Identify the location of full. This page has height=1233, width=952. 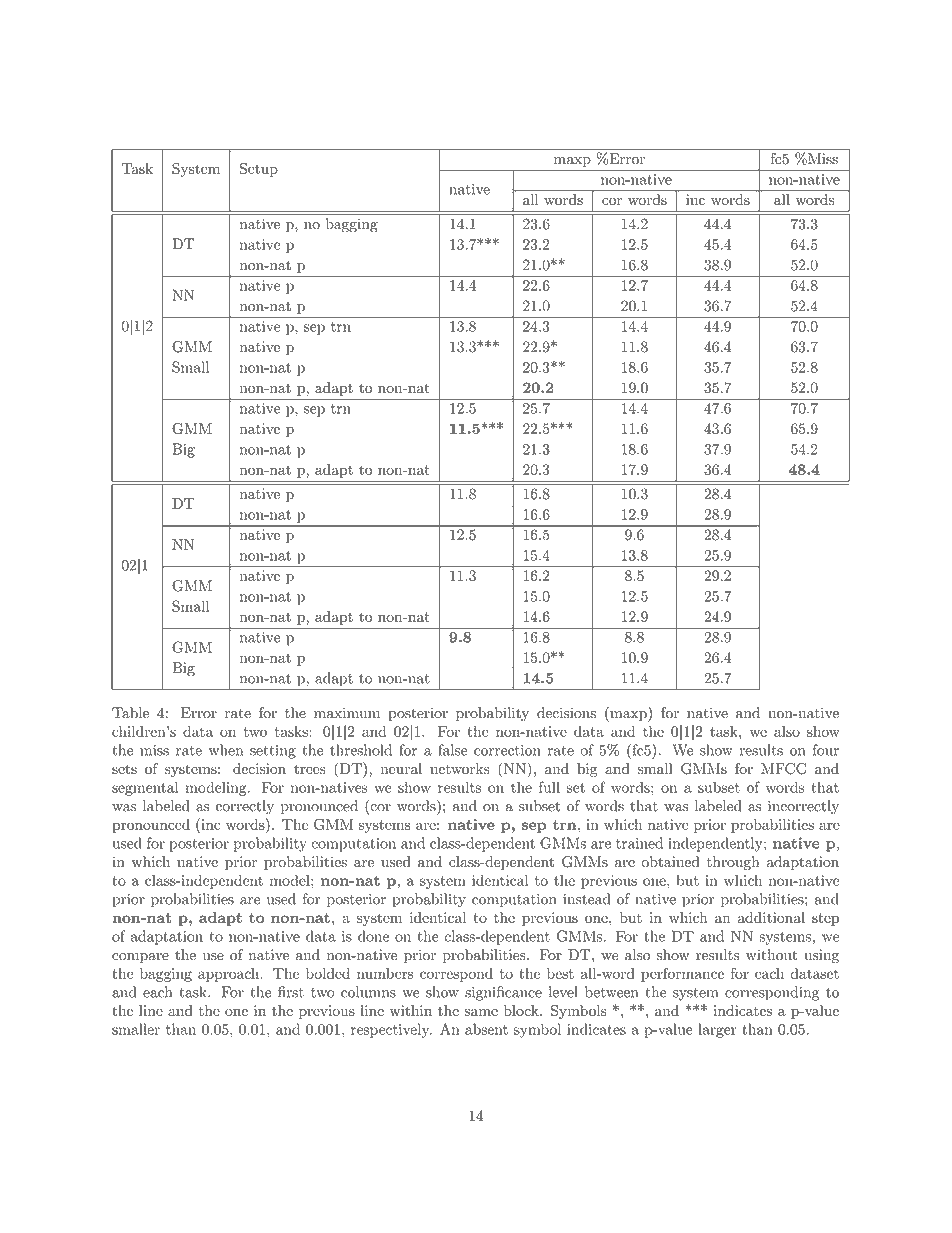
(549, 787).
